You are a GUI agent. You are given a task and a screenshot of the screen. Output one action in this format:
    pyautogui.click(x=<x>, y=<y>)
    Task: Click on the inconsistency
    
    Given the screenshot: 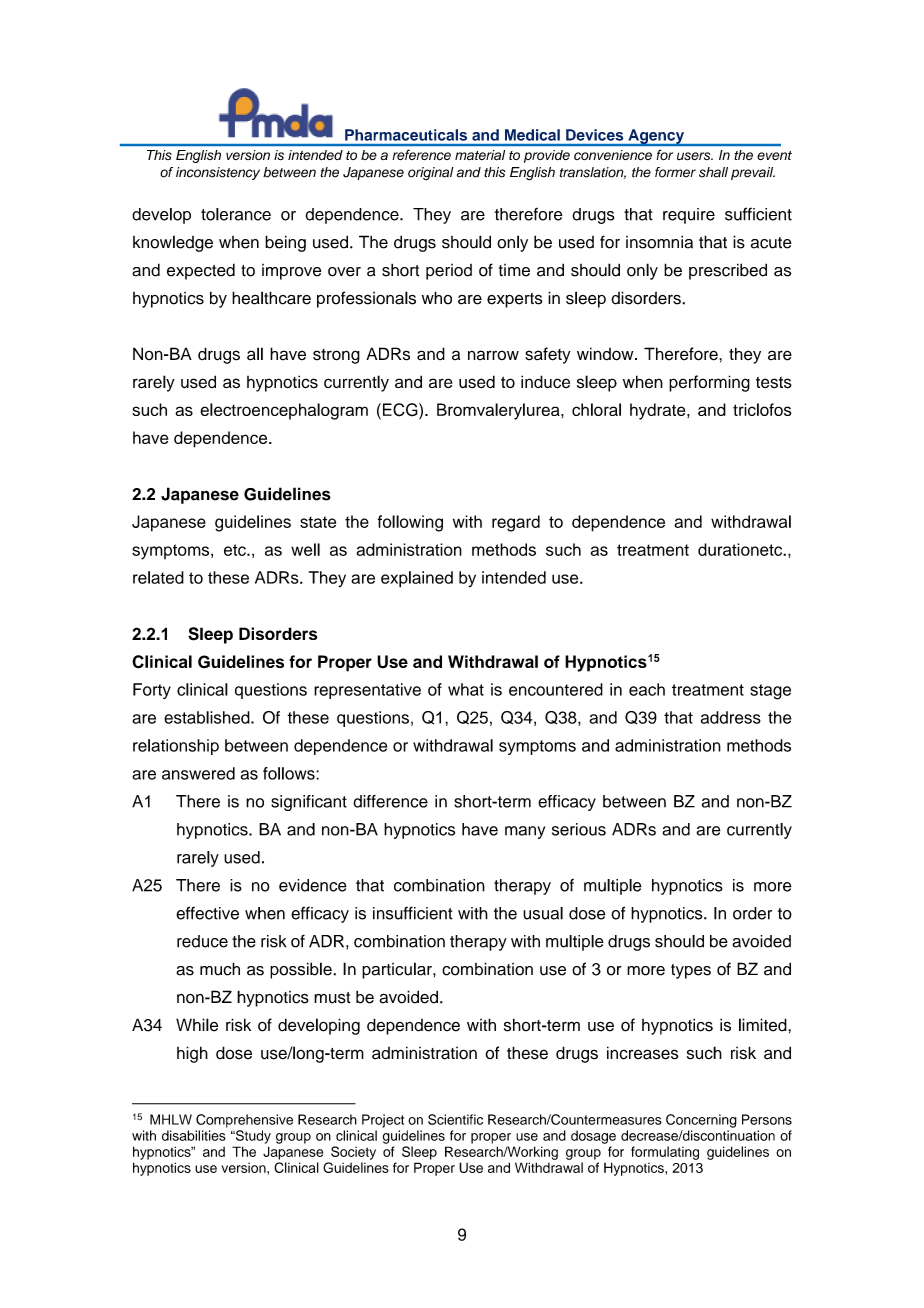 What is the action you would take?
    pyautogui.click(x=218, y=173)
